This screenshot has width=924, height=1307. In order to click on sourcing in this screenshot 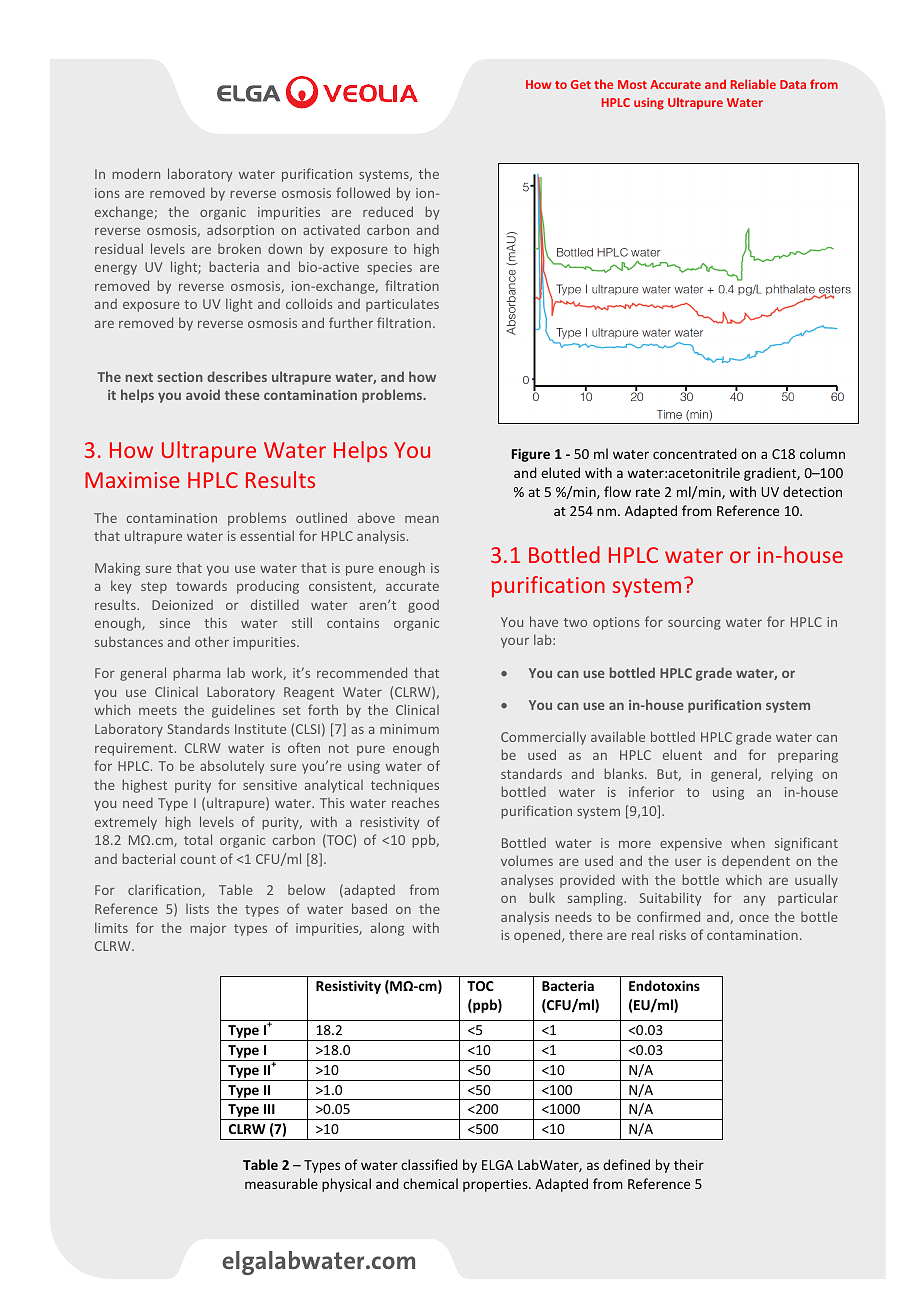, I will do `click(694, 623)`.
